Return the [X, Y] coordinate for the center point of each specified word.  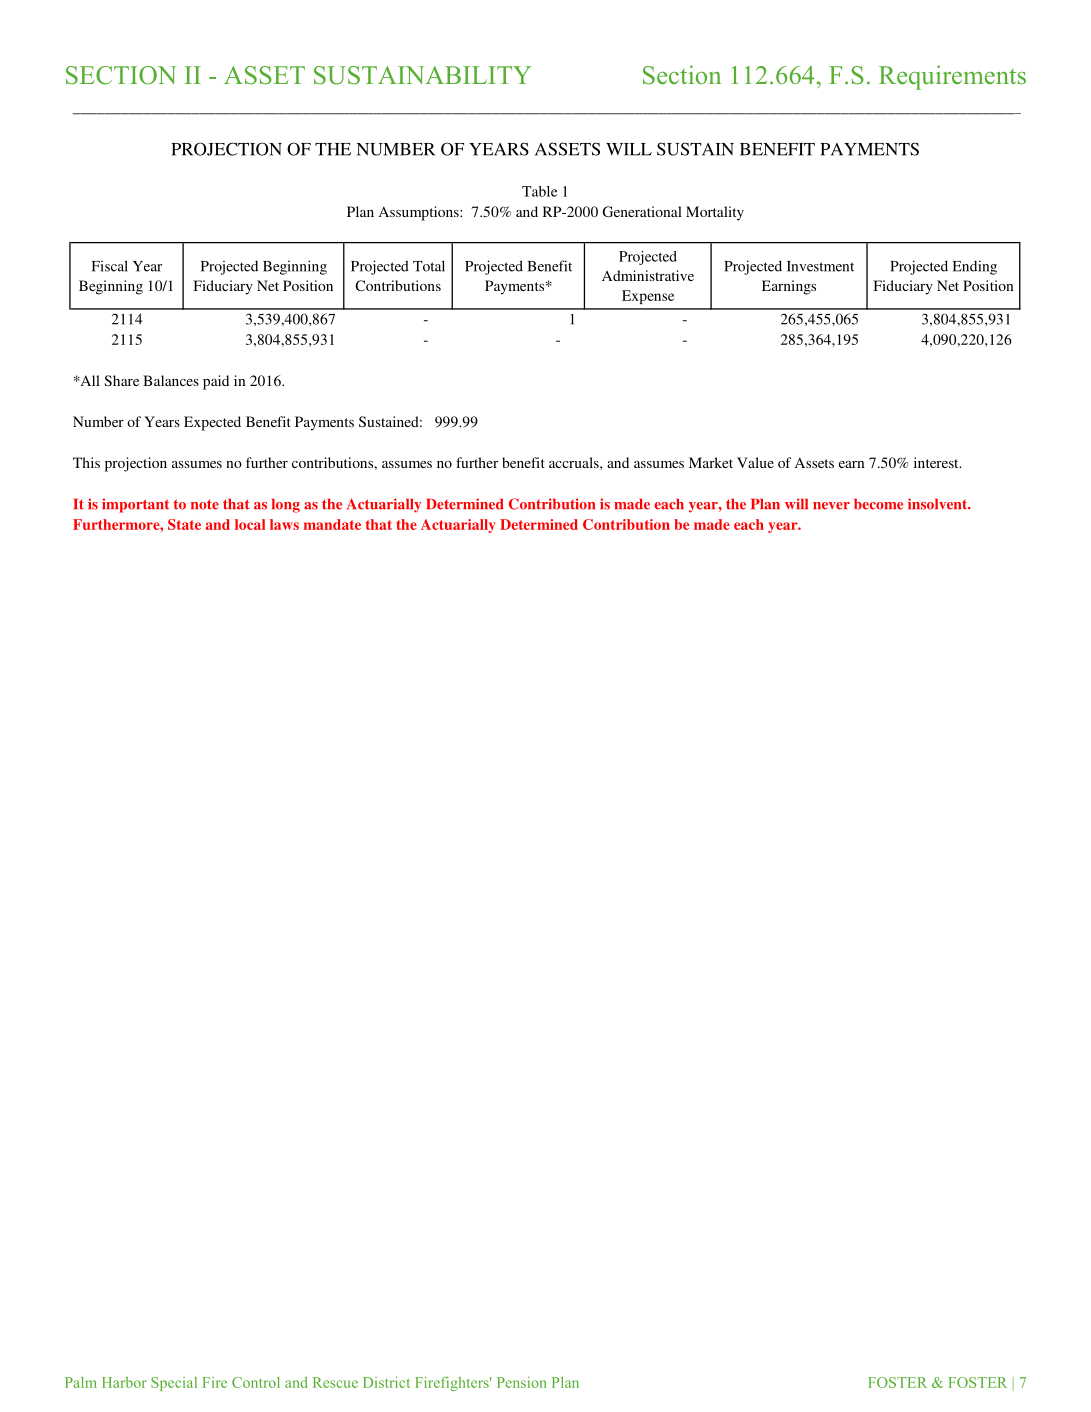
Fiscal [110, 266]
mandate [332, 524]
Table [539, 191]
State [184, 524]
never [831, 506]
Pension [522, 1382]
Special [174, 1384]
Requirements [952, 77]
